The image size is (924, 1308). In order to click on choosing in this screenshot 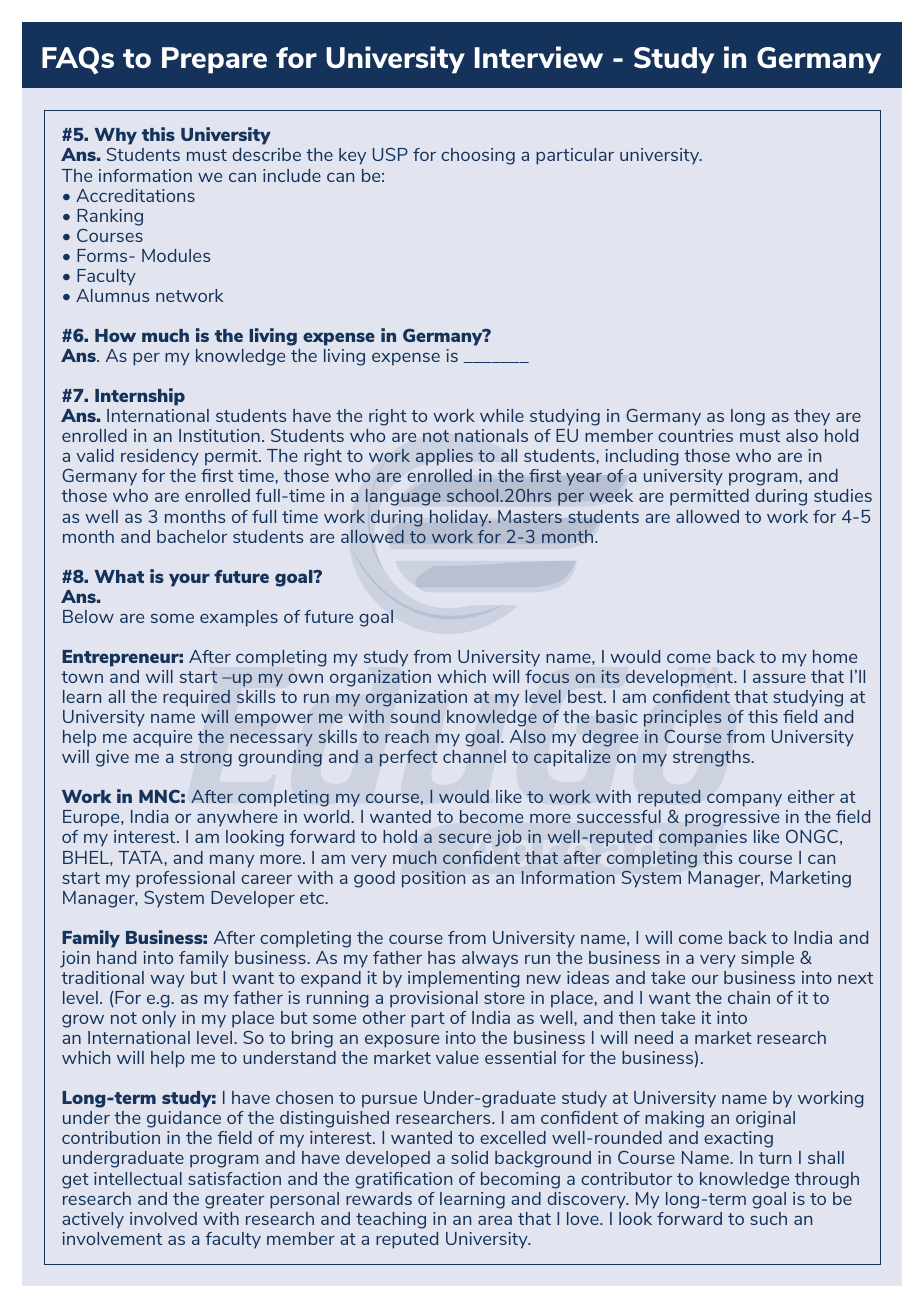, I will do `click(478, 156)`.
